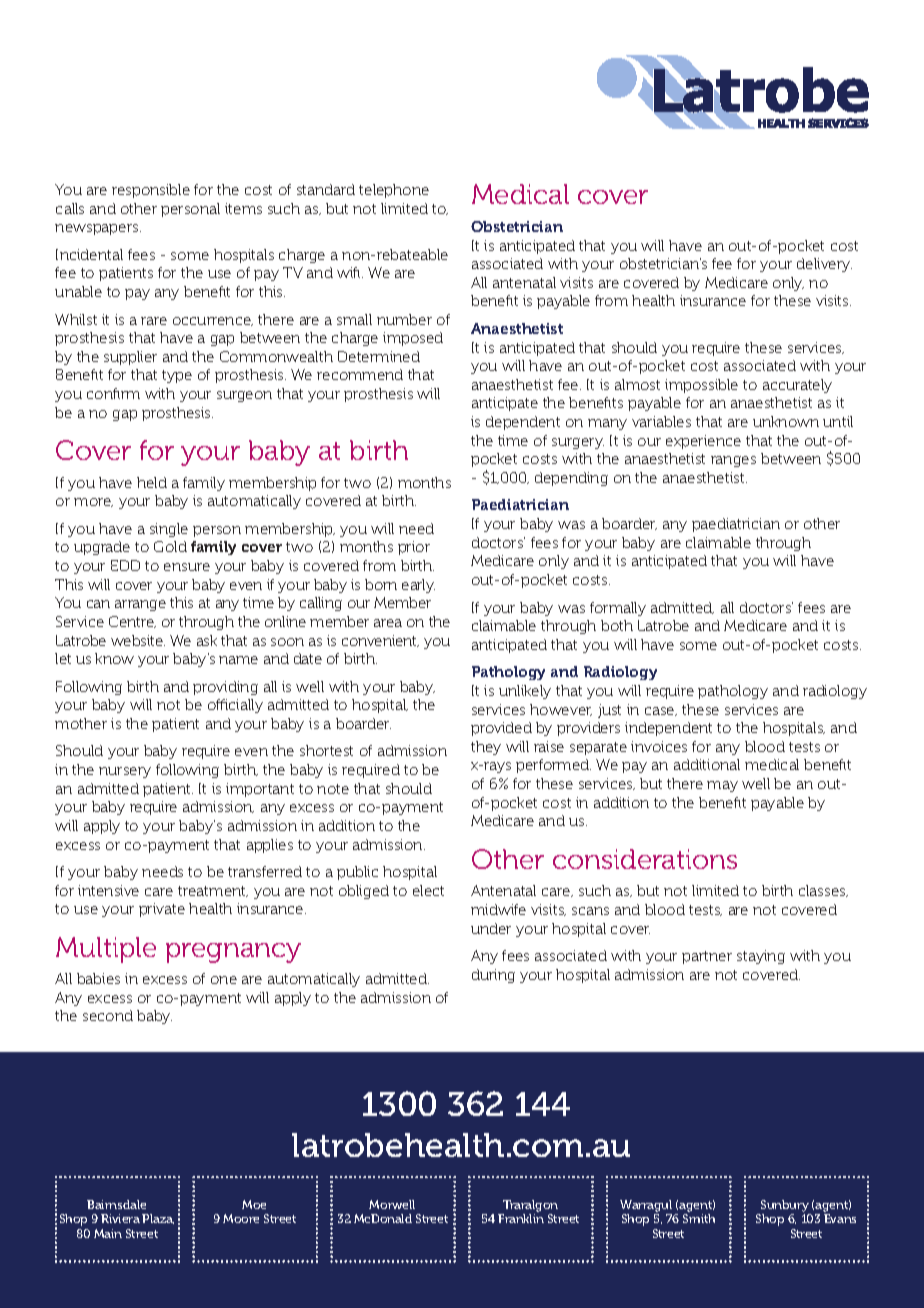 This screenshot has height=1308, width=924. Describe the element at coordinates (158, 1219) in the screenshot. I see `Plaza` at that location.
